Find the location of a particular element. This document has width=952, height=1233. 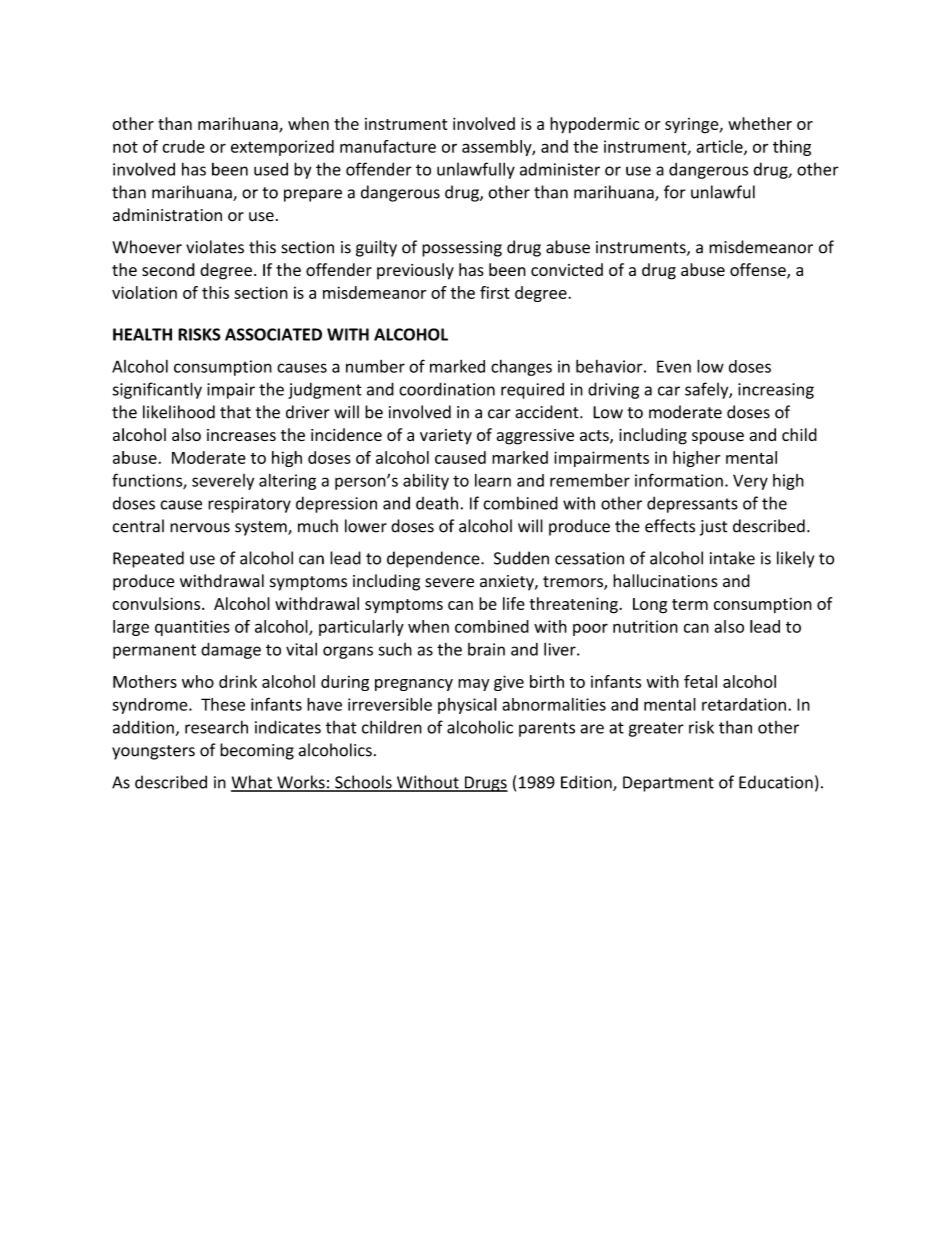

article is located at coordinates (721, 147).
